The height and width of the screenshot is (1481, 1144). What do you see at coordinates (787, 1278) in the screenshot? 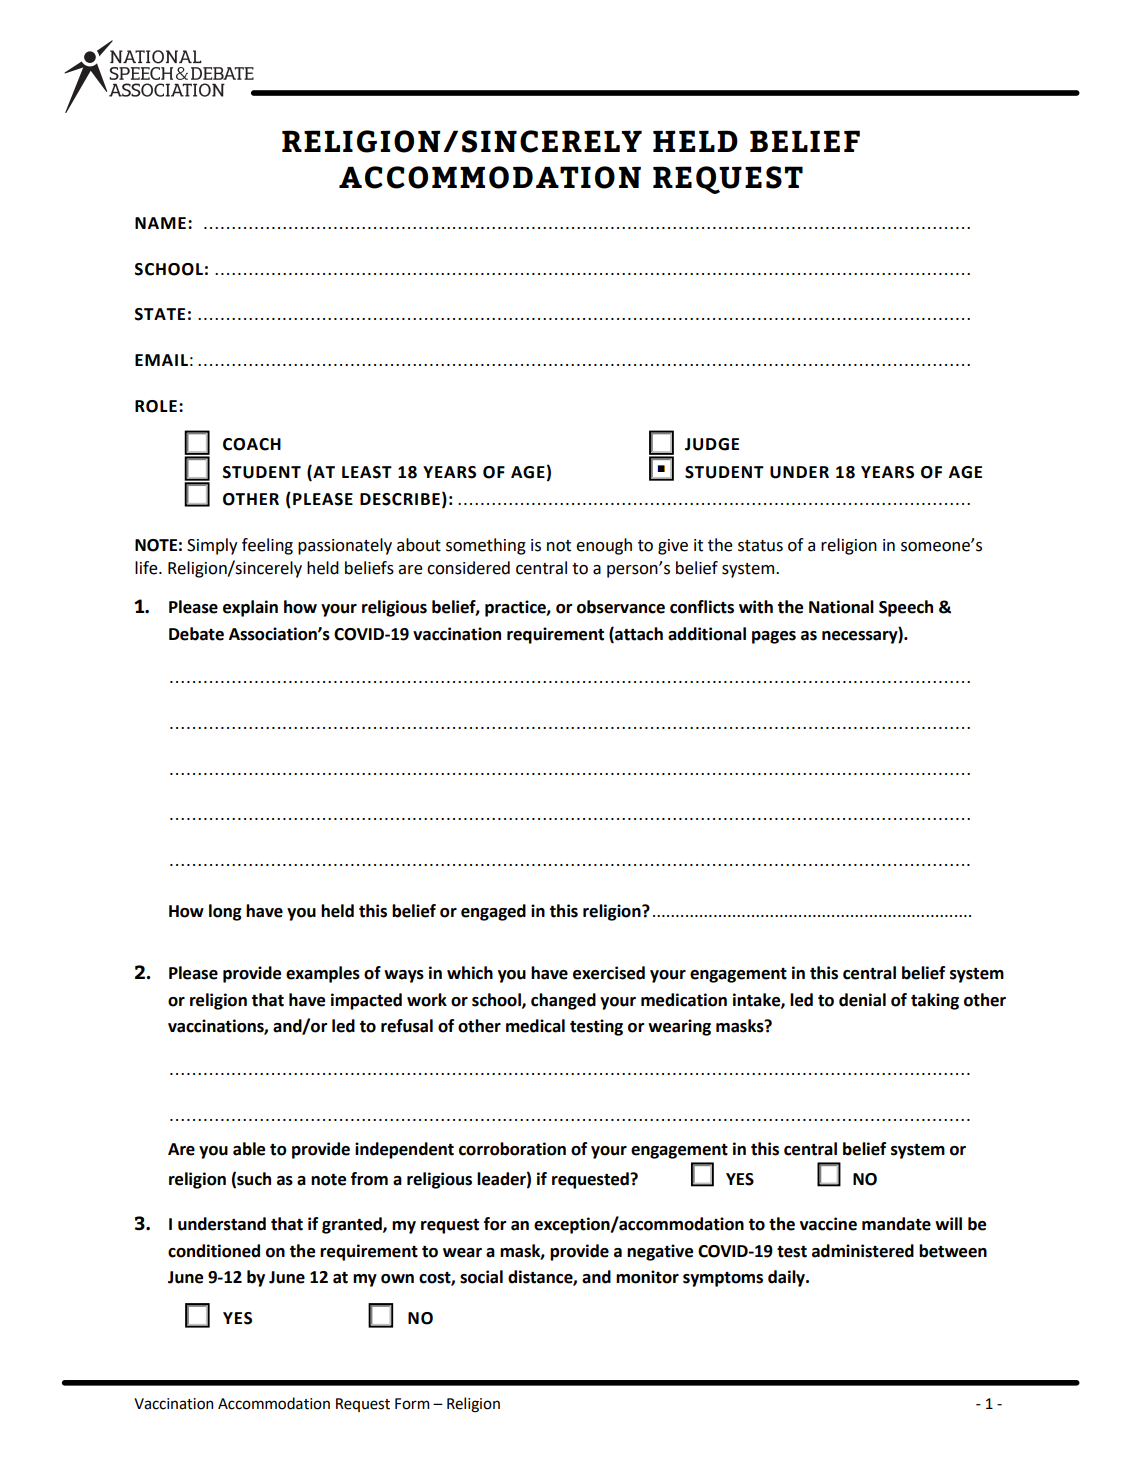
I see `daily` at bounding box center [787, 1278].
